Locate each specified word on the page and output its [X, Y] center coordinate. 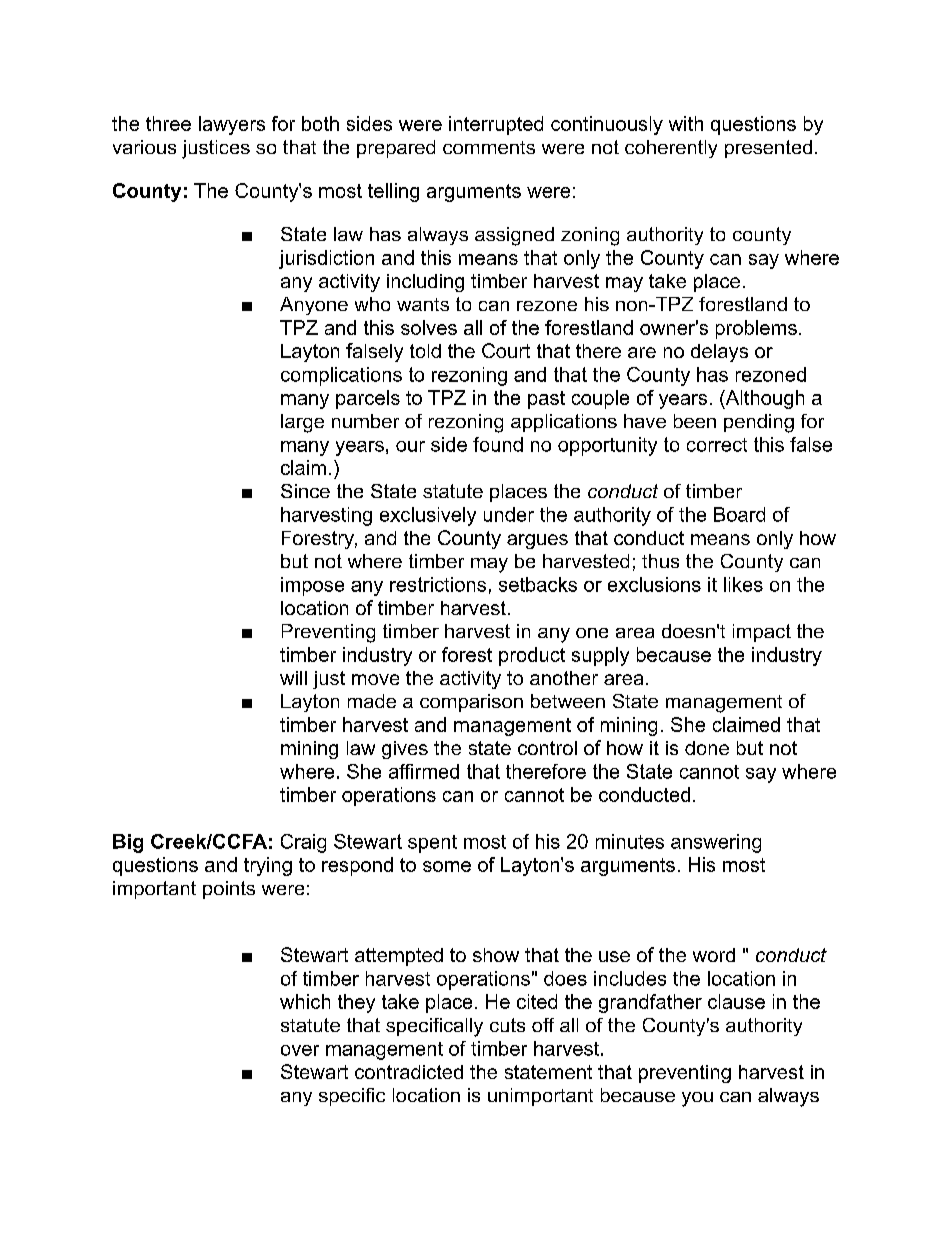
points [229, 890]
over [300, 1050]
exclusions [654, 584]
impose [312, 586]
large [302, 423]
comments [489, 147]
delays [719, 353]
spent [432, 844]
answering [716, 843]
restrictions [438, 584]
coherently [671, 149]
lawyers [232, 125]
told [425, 351]
